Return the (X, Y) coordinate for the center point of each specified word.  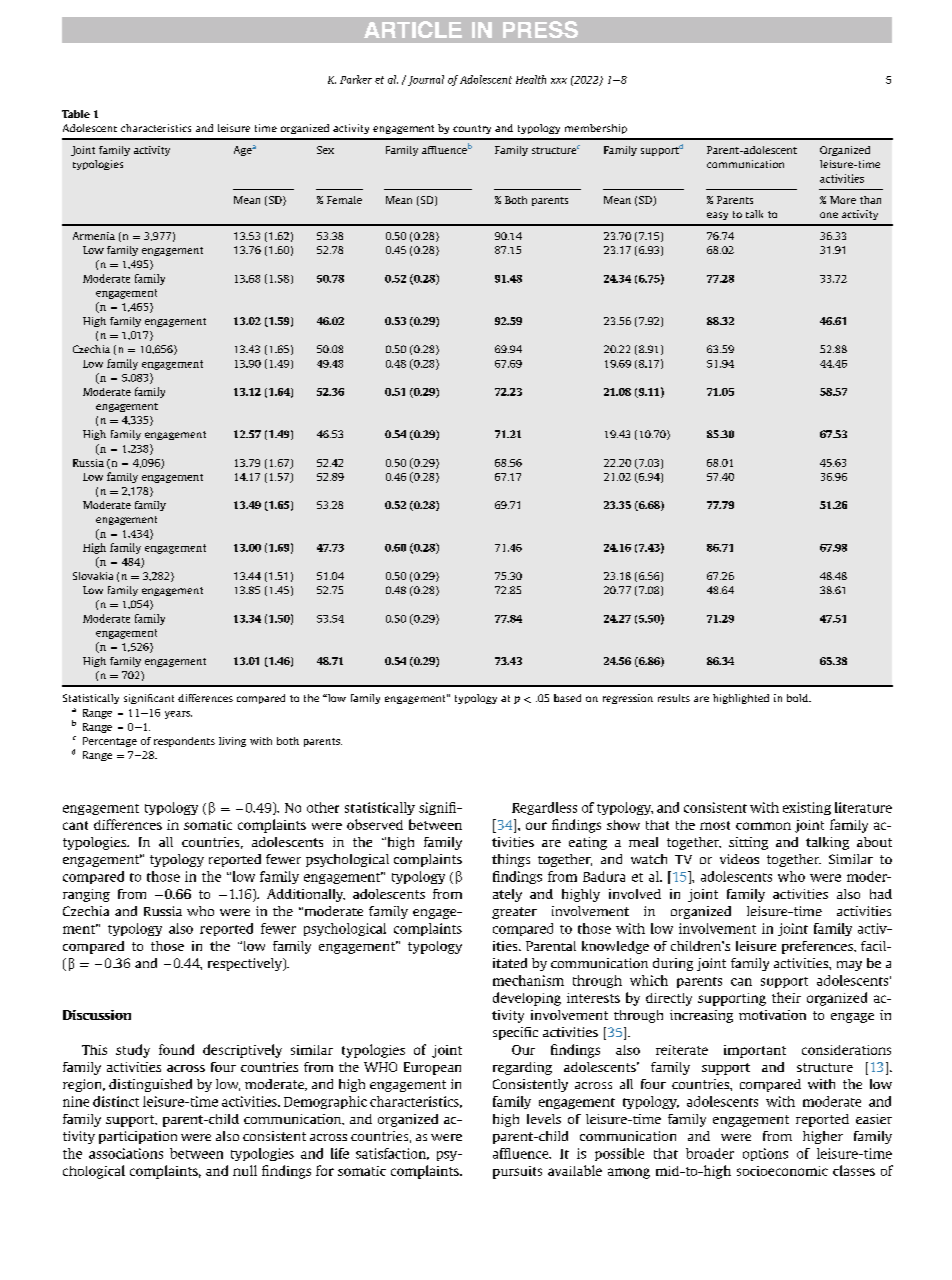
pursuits (517, 1172)
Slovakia (93, 576)
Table (76, 114)
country (472, 129)
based (567, 698)
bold (798, 698)
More (843, 200)
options (765, 1154)
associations (126, 1153)
